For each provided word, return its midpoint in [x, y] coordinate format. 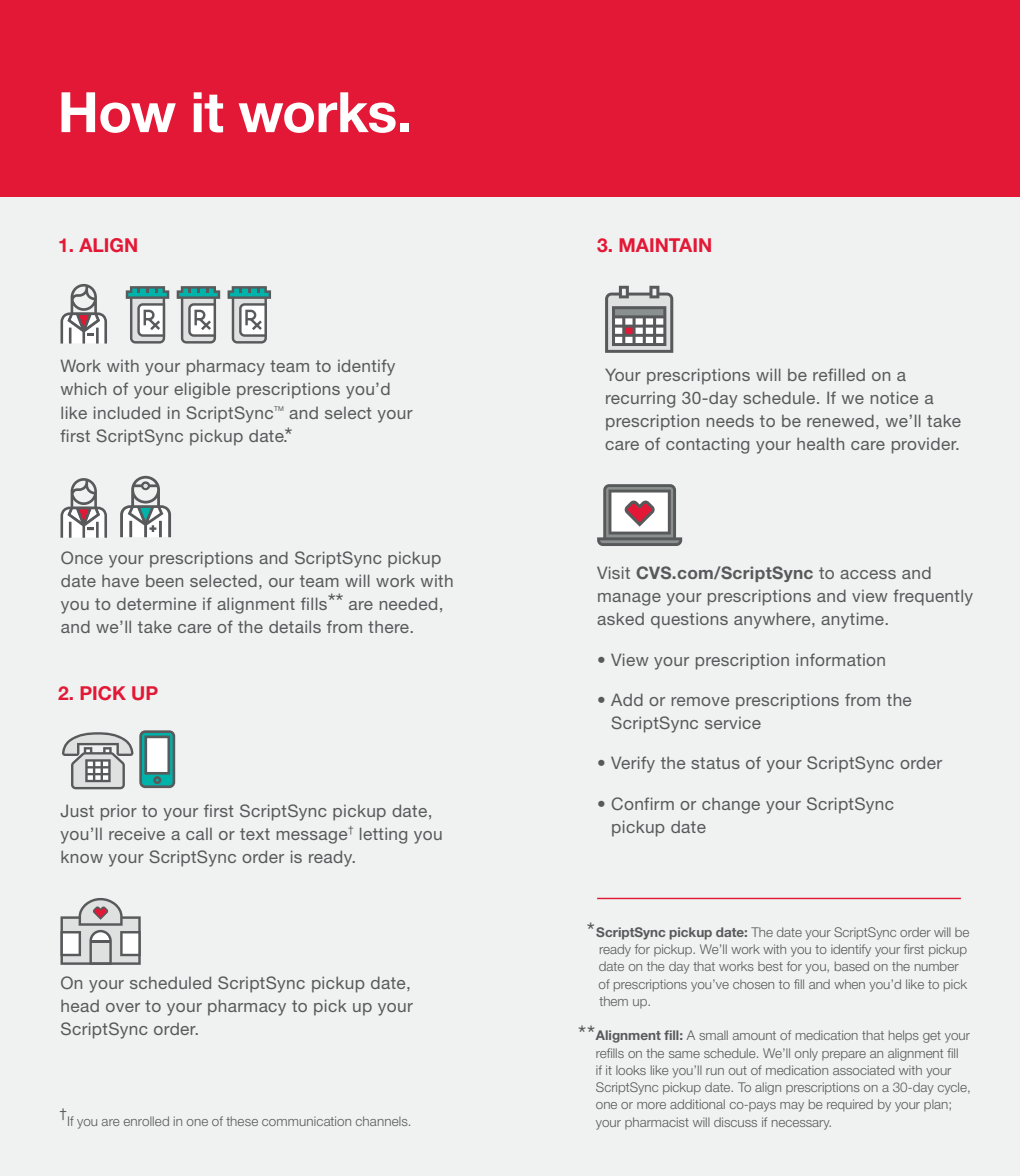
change [731, 806]
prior [119, 812]
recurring [640, 400]
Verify [633, 764]
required [850, 1105]
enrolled [146, 1121]
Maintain [665, 245]
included [127, 412]
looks [631, 1070]
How [118, 112]
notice [894, 397]
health [820, 443]
